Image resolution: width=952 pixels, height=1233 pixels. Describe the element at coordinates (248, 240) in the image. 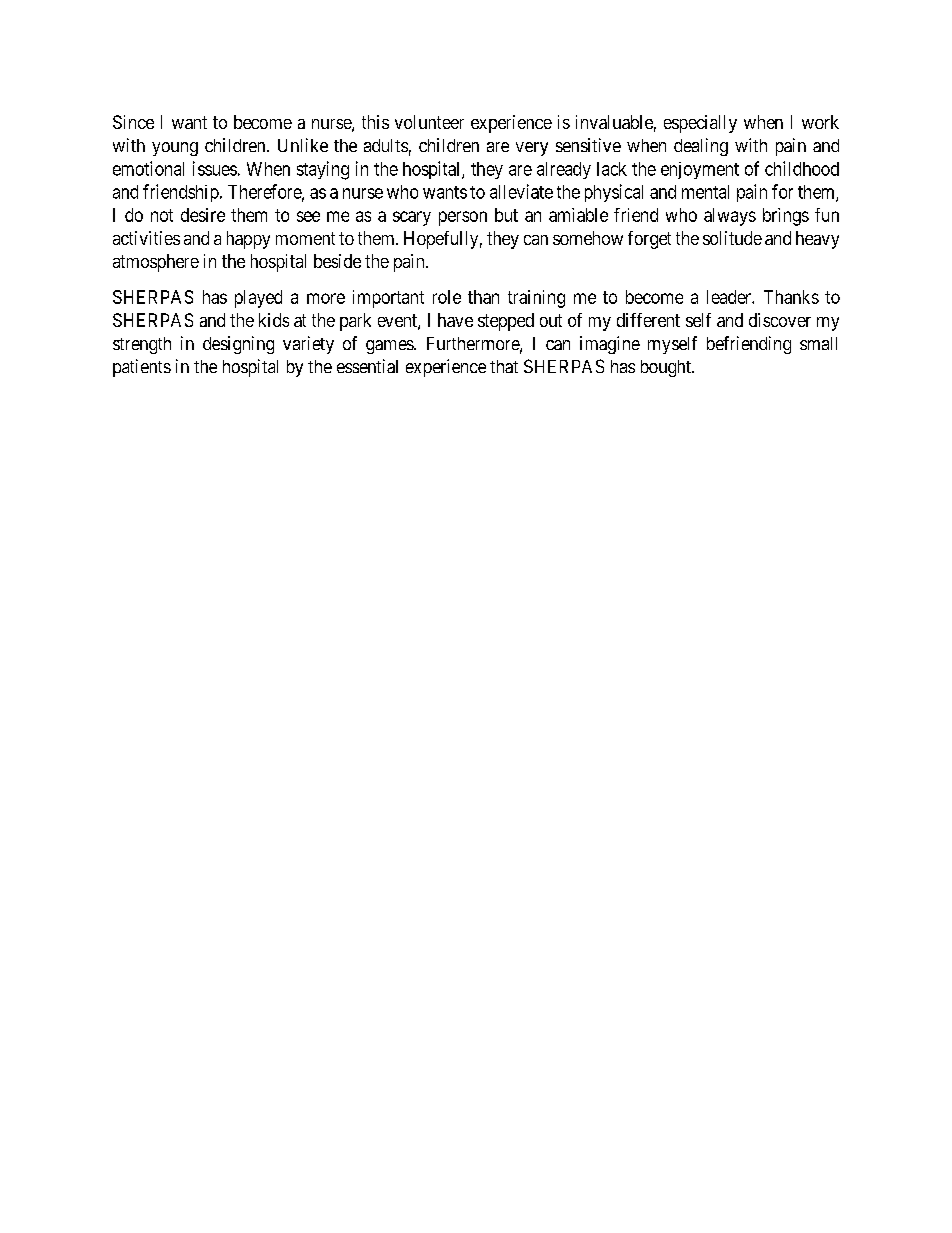

I see `happy` at that location.
